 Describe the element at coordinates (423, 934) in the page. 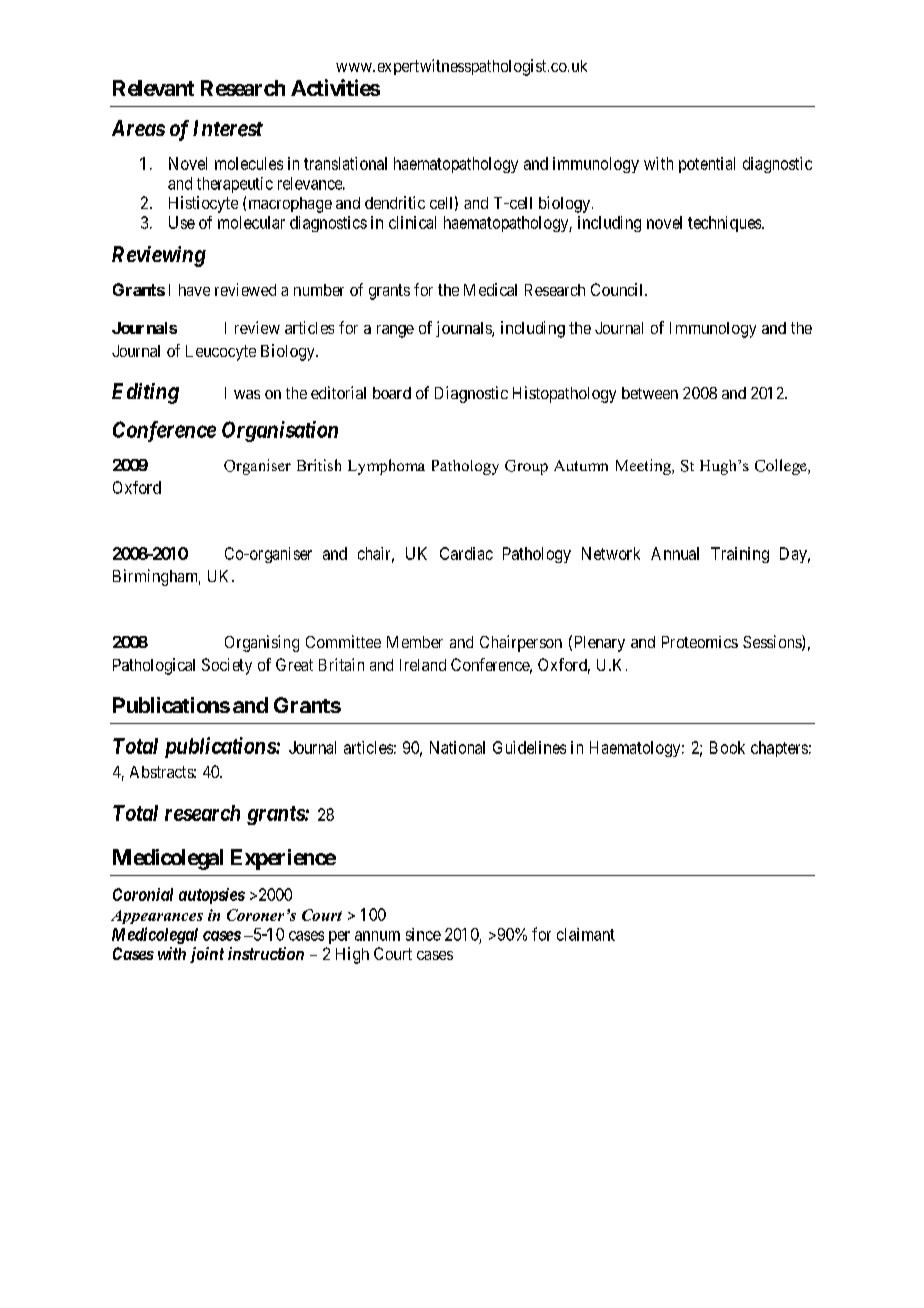

I see `since` at that location.
